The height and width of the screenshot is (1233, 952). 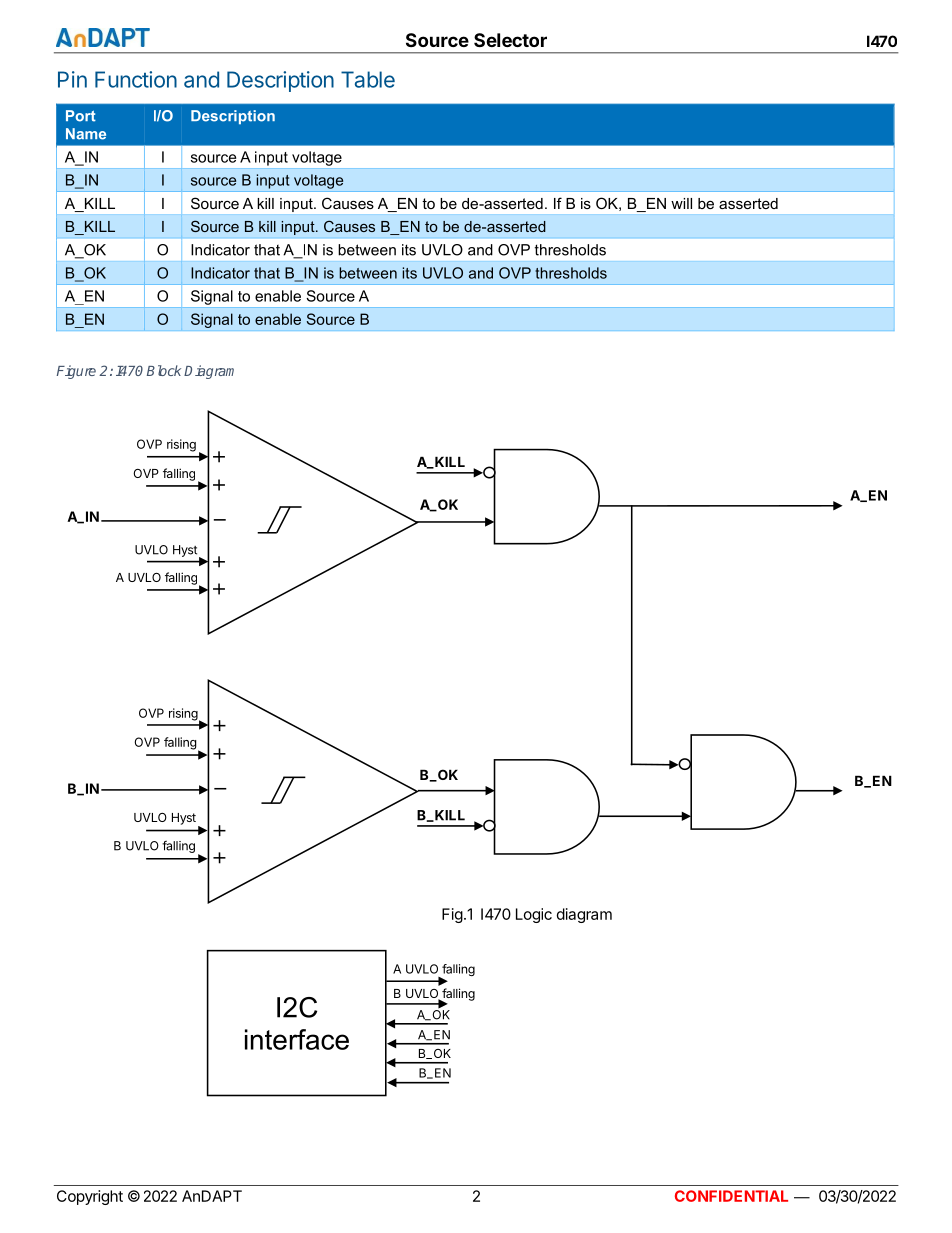 What do you see at coordinates (76, 372) in the screenshot?
I see `Figure` at bounding box center [76, 372].
